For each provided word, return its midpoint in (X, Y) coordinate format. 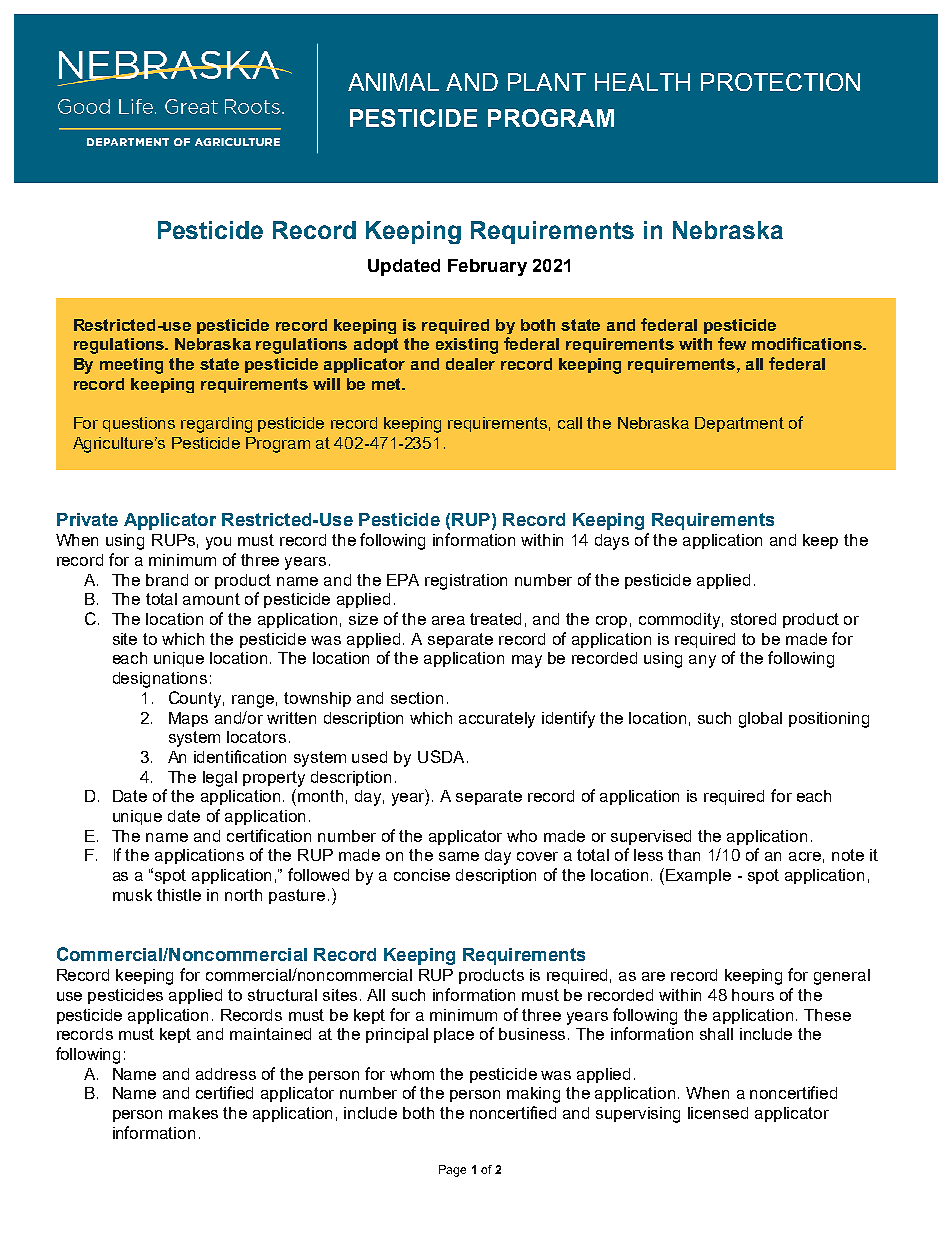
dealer (470, 364)
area (448, 620)
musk (132, 895)
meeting (131, 366)
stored (753, 619)
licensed (718, 1113)
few (732, 343)
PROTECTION (780, 82)
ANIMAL (393, 82)
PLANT (547, 82)
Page (452, 1171)
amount (211, 599)
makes (193, 1113)
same (459, 856)
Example (698, 876)
